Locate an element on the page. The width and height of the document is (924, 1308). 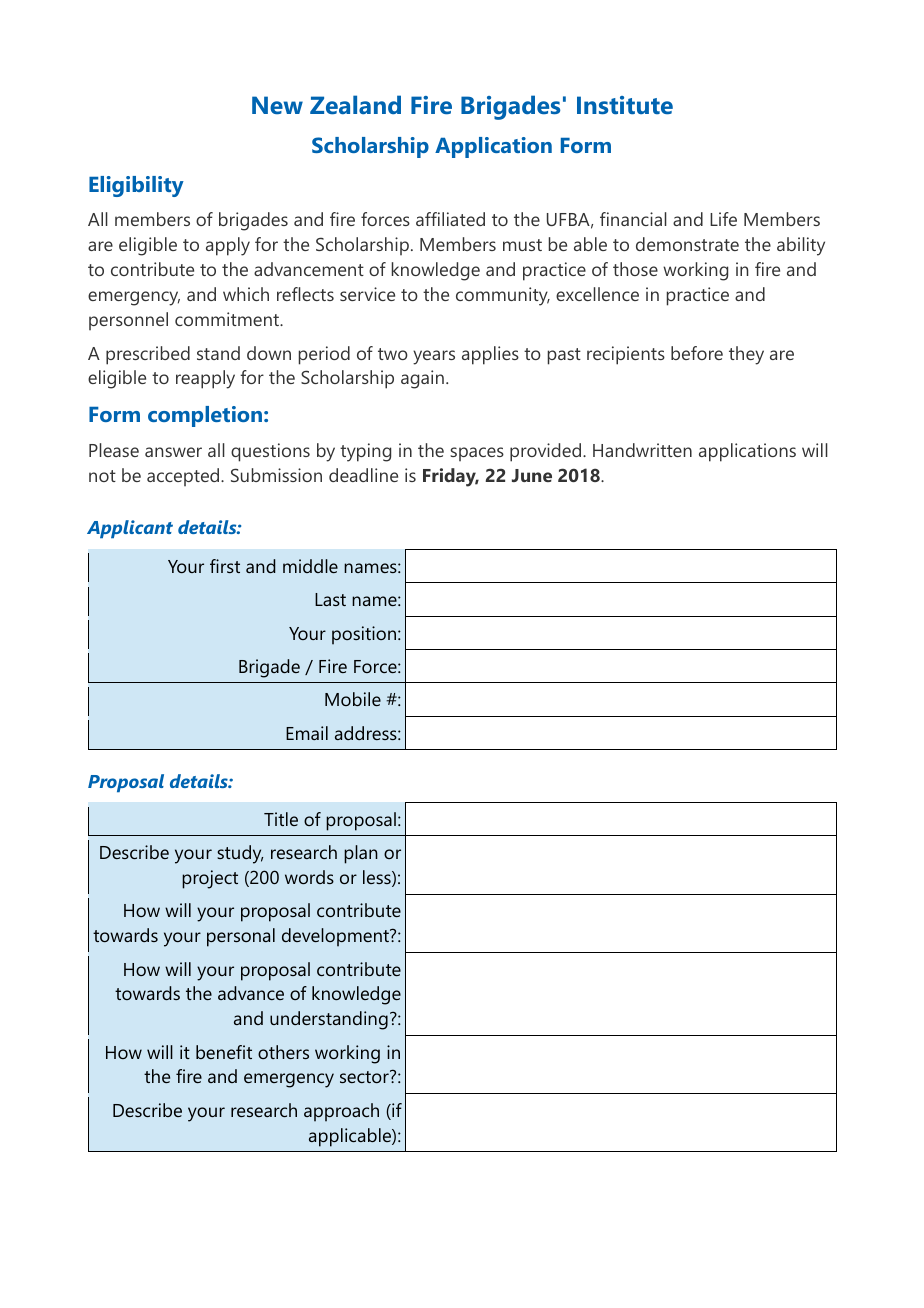
position is located at coordinates (365, 635).
